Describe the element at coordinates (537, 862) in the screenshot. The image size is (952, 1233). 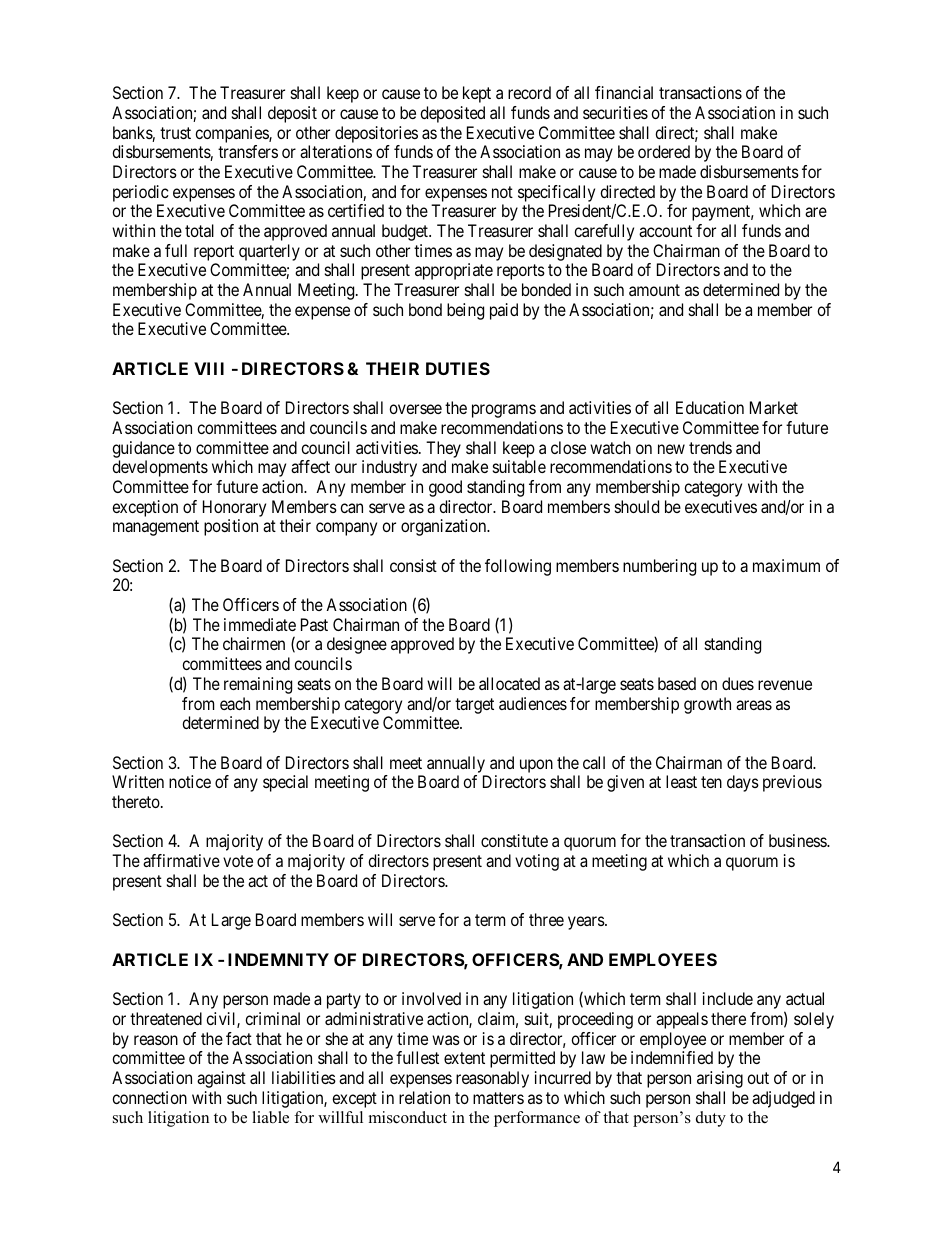
I see `voting` at that location.
